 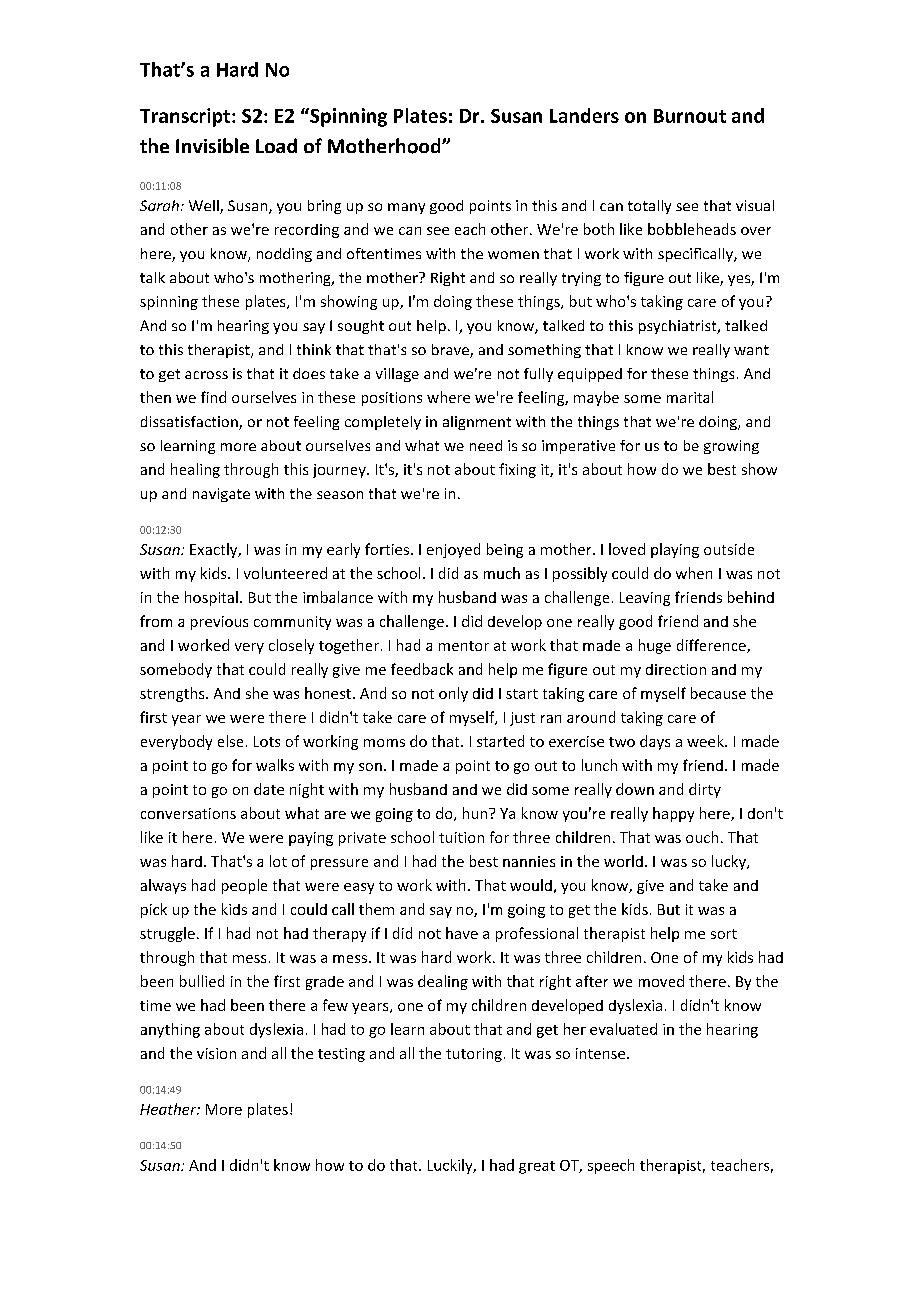 What do you see at coordinates (221, 495) in the document?
I see `navigate` at bounding box center [221, 495].
